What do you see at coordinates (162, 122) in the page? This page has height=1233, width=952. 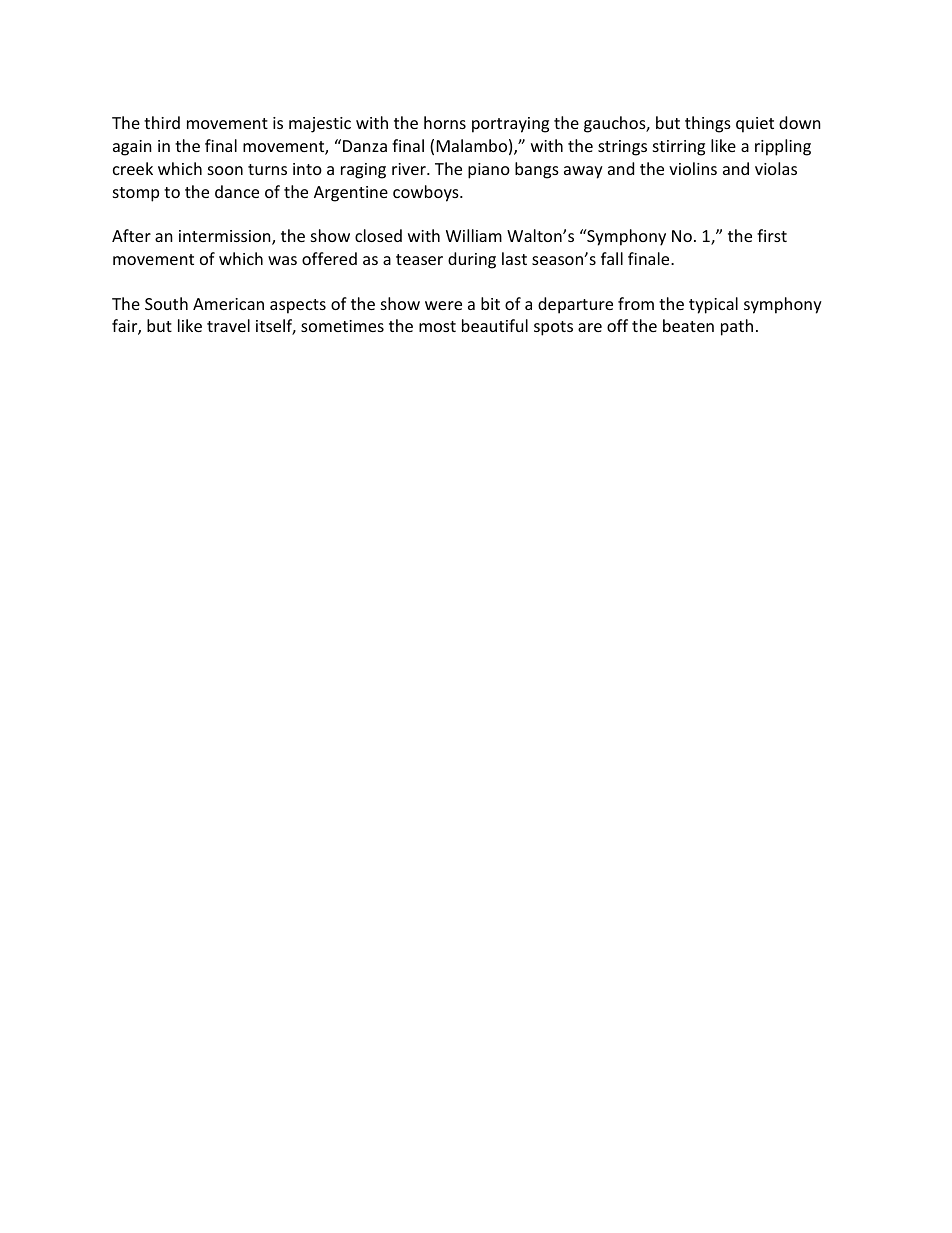 I see `third` at bounding box center [162, 122].
